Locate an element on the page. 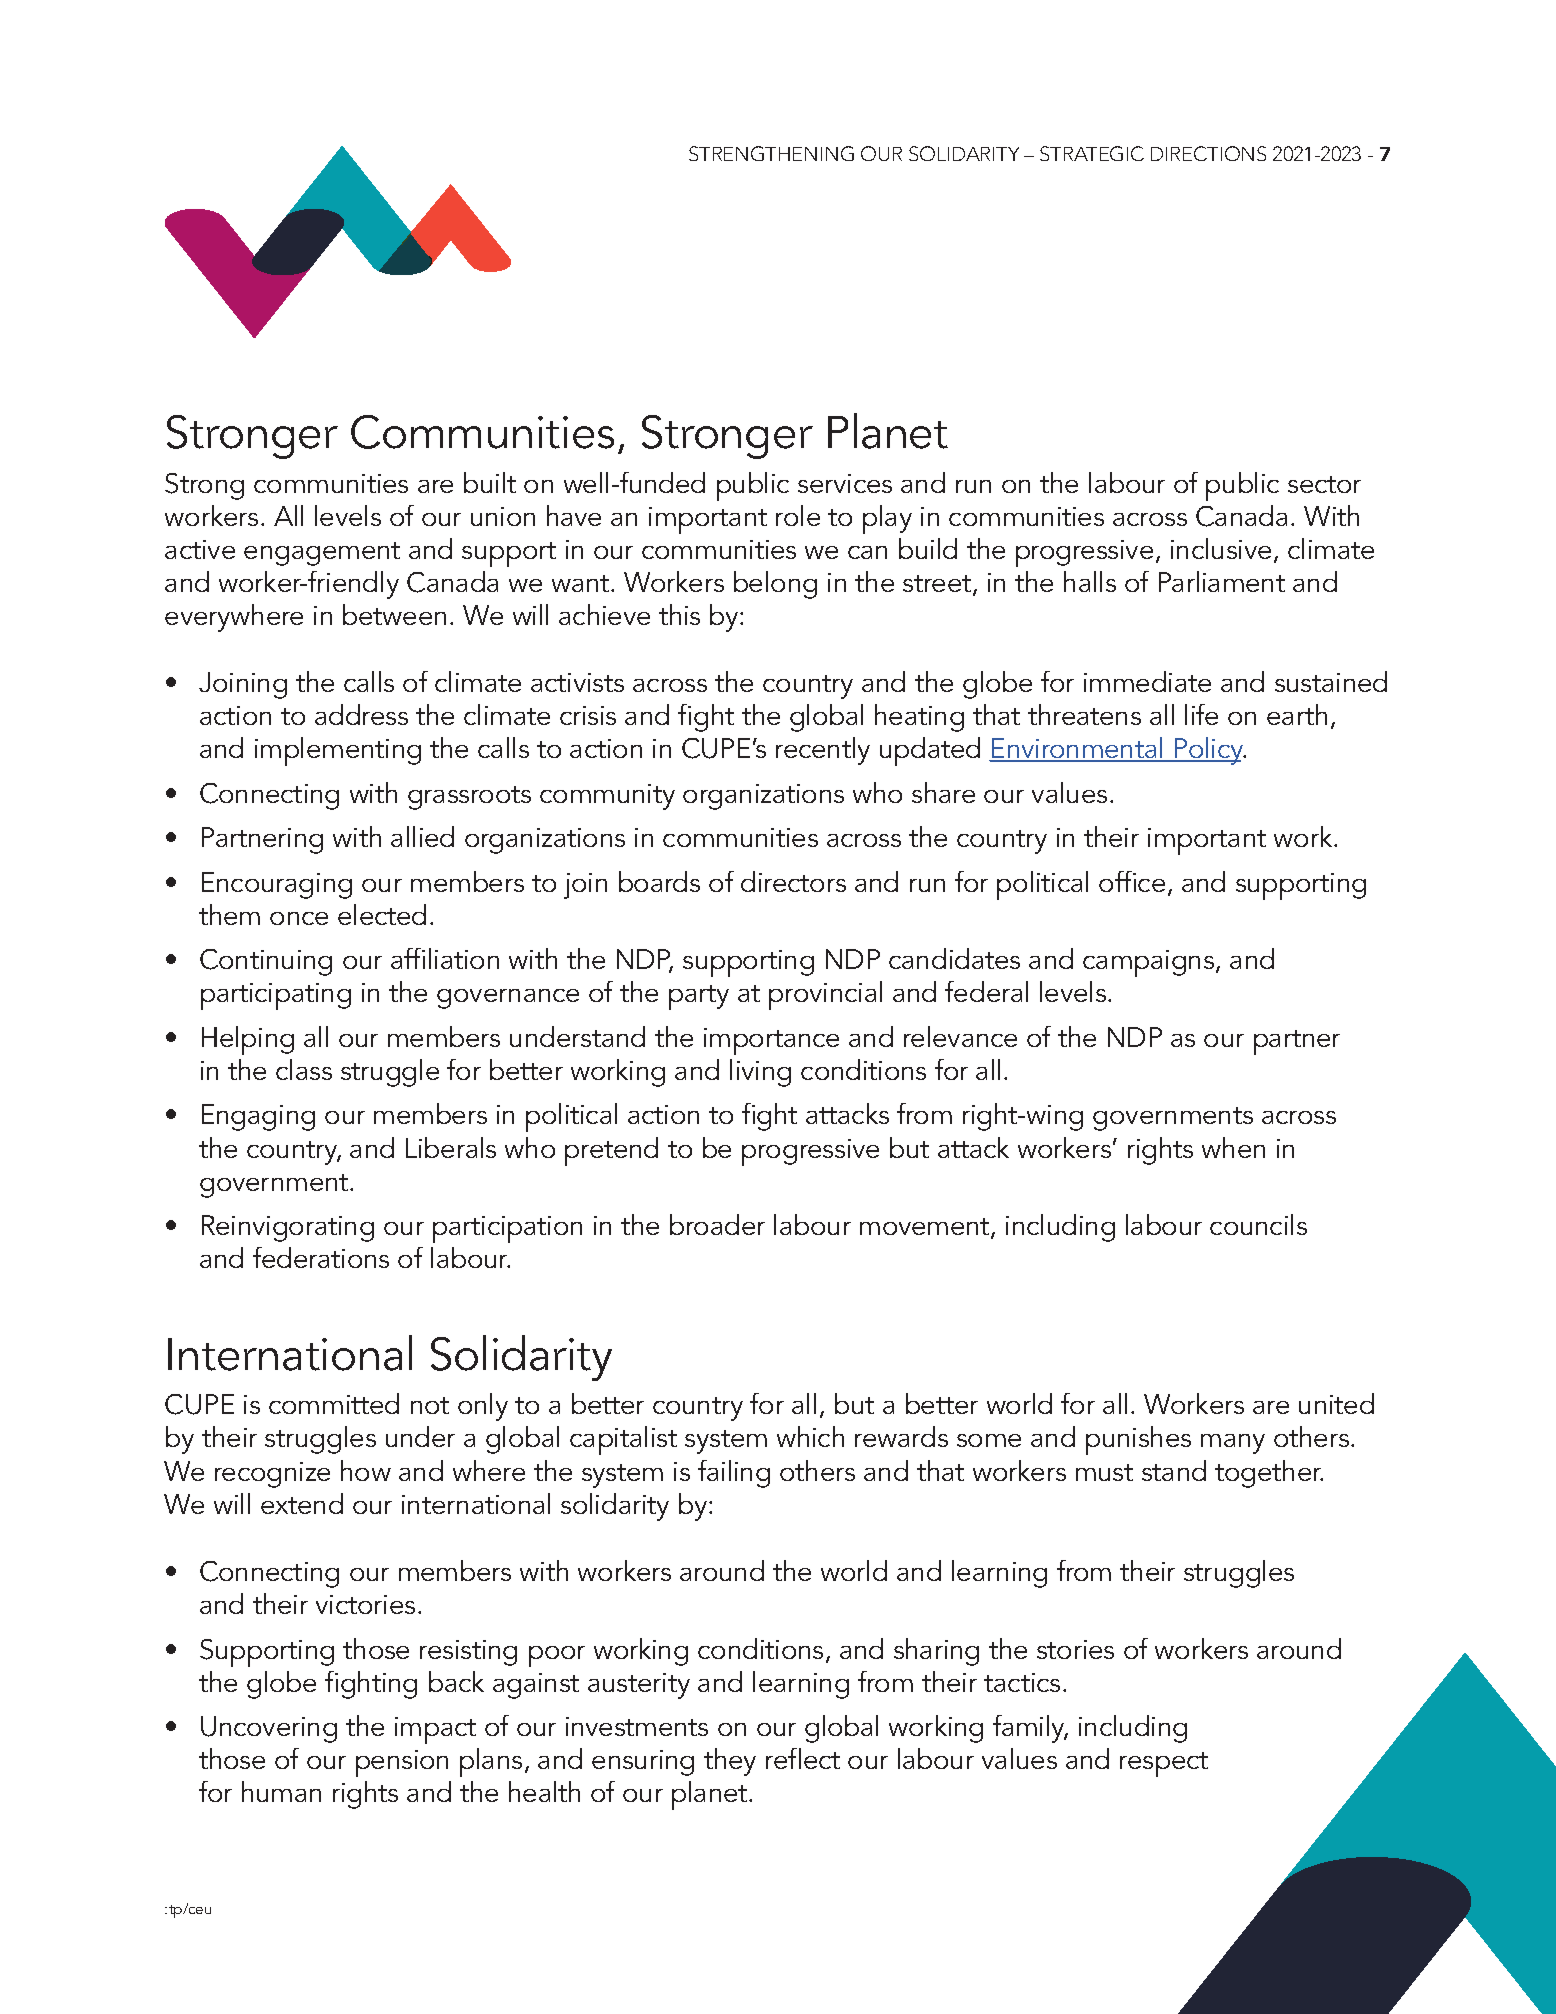 Image resolution: width=1556 pixels, height=2014 pixels. campaigns is located at coordinates (1150, 963).
